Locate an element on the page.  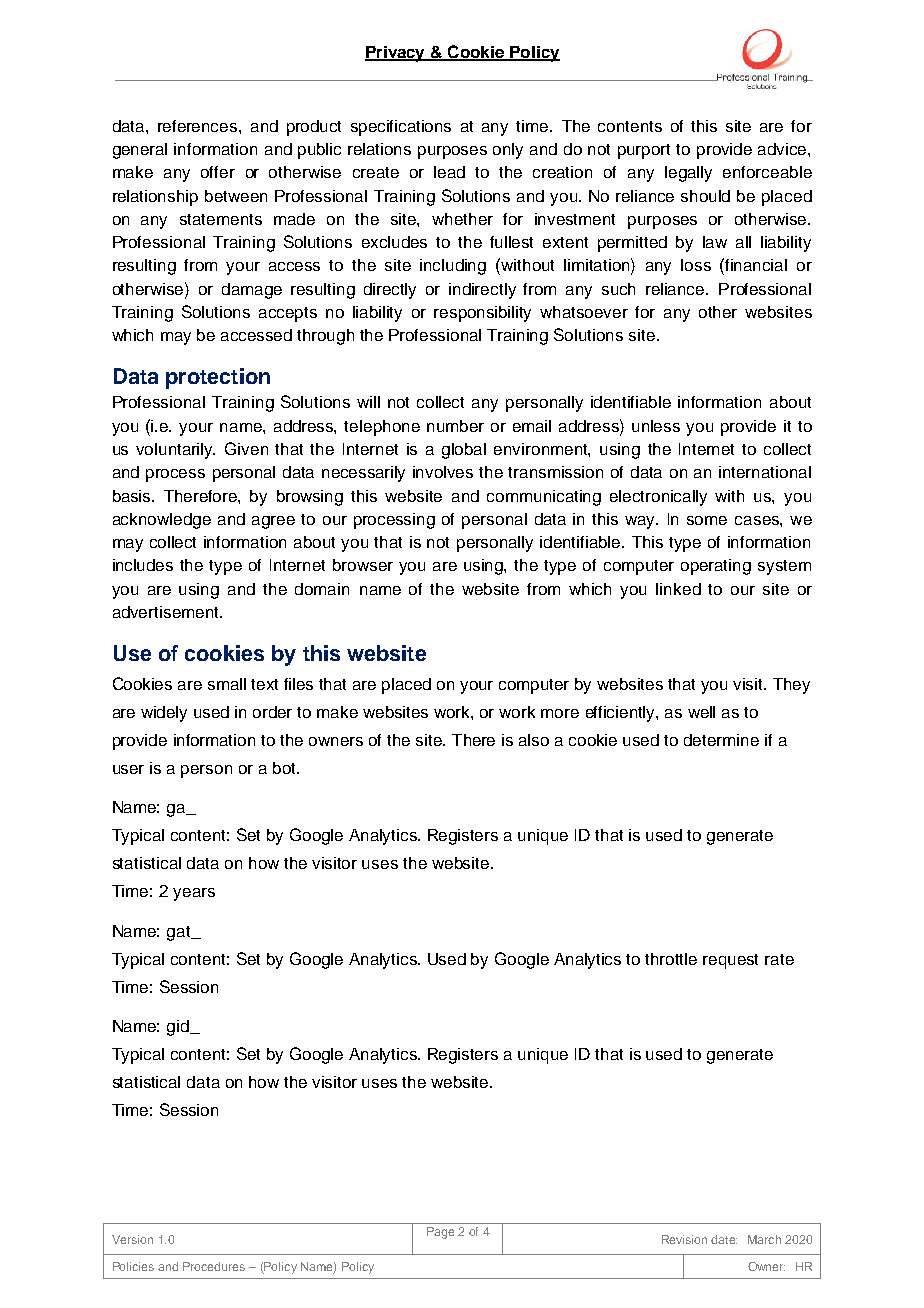
references is located at coordinates (199, 126).
